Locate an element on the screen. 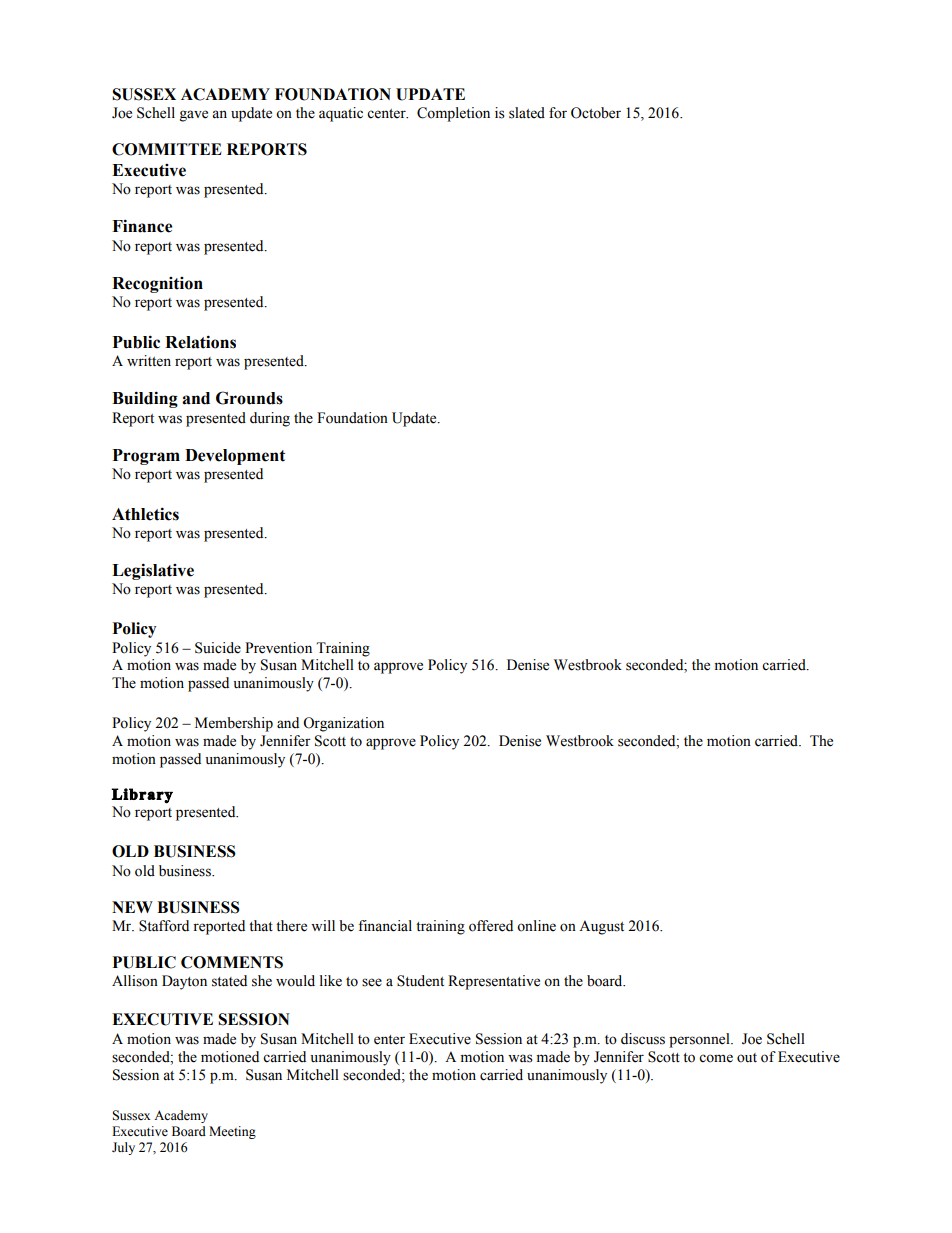 The height and width of the screenshot is (1233, 952). Grounds is located at coordinates (249, 398).
